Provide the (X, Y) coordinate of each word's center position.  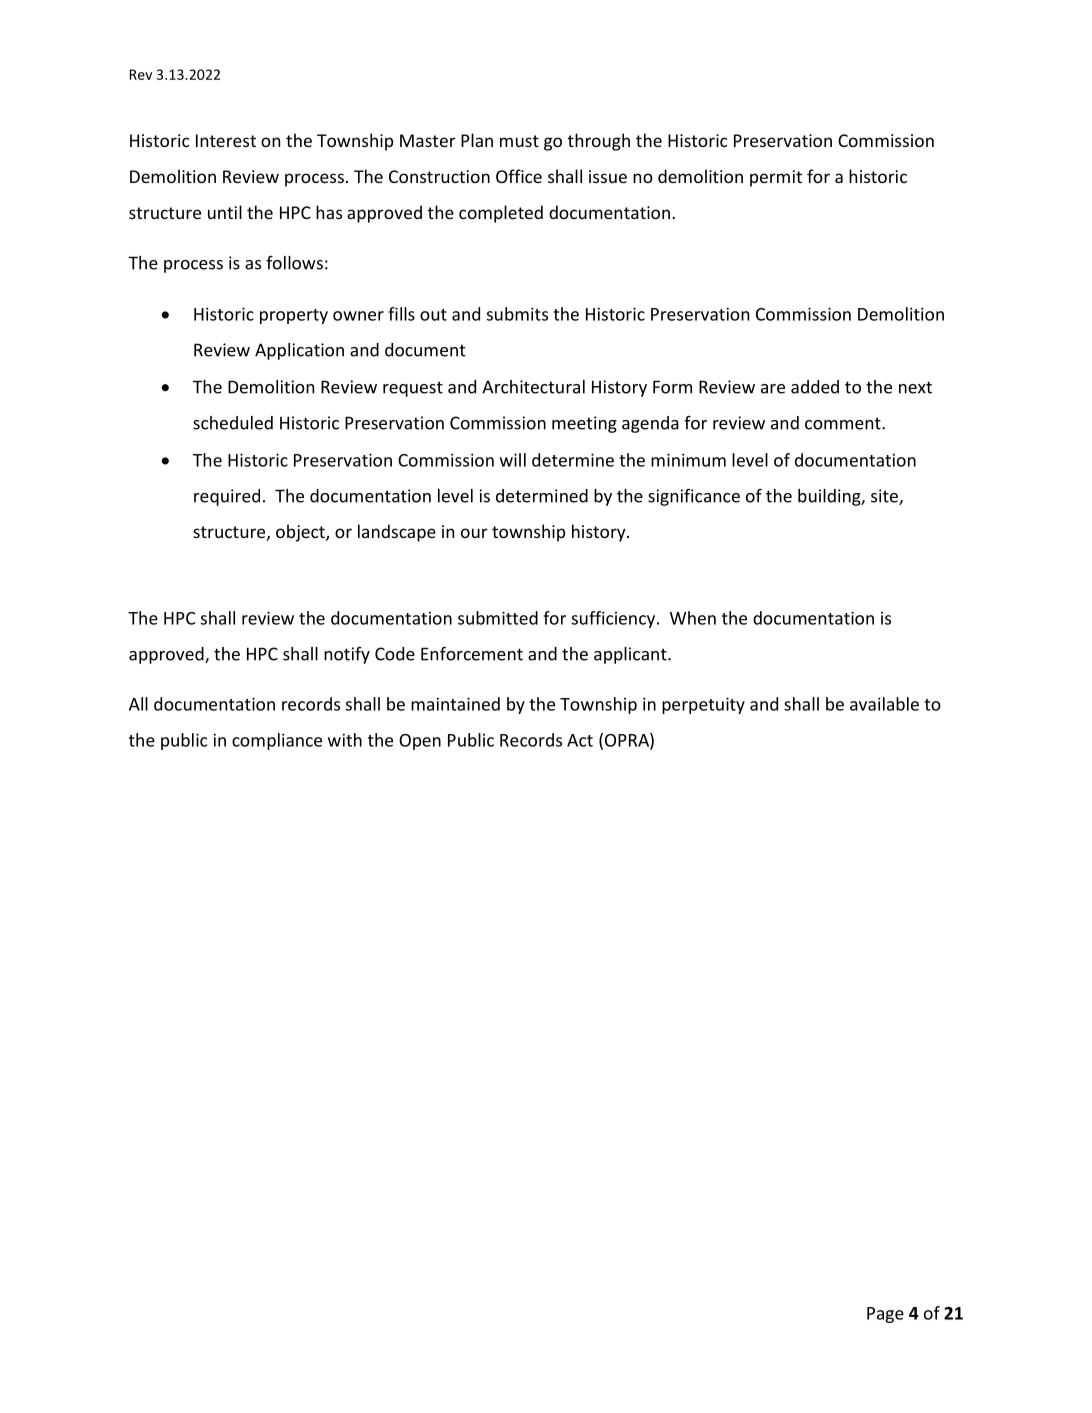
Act (580, 740)
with (345, 740)
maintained (455, 704)
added (815, 387)
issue (608, 176)
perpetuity (703, 705)
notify (347, 655)
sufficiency (615, 619)
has (329, 212)
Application (299, 351)
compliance (277, 741)
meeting (584, 424)
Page (885, 1315)
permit (776, 178)
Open (420, 742)
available (884, 704)
